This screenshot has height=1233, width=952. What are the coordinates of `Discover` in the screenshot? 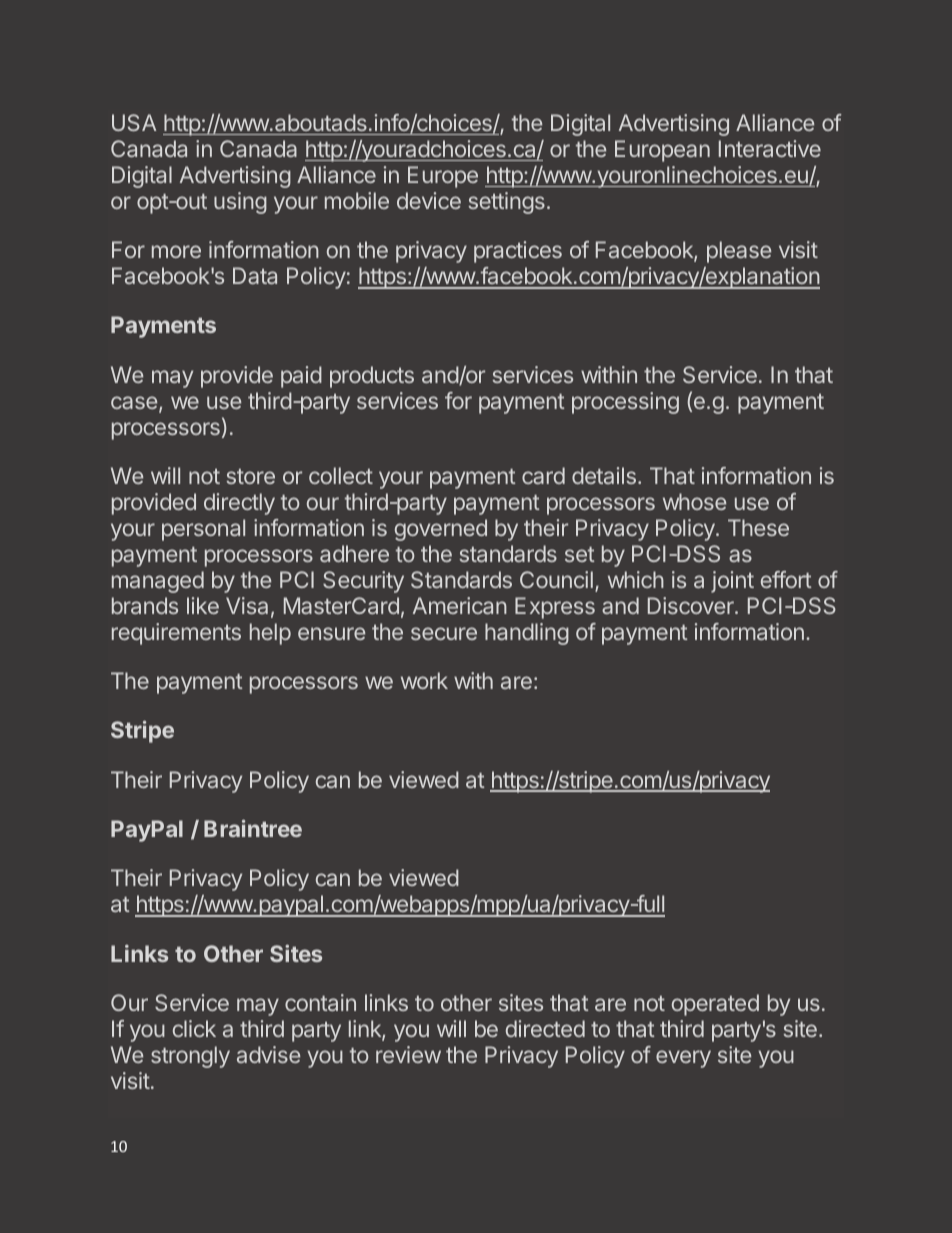 It's located at (692, 605).
